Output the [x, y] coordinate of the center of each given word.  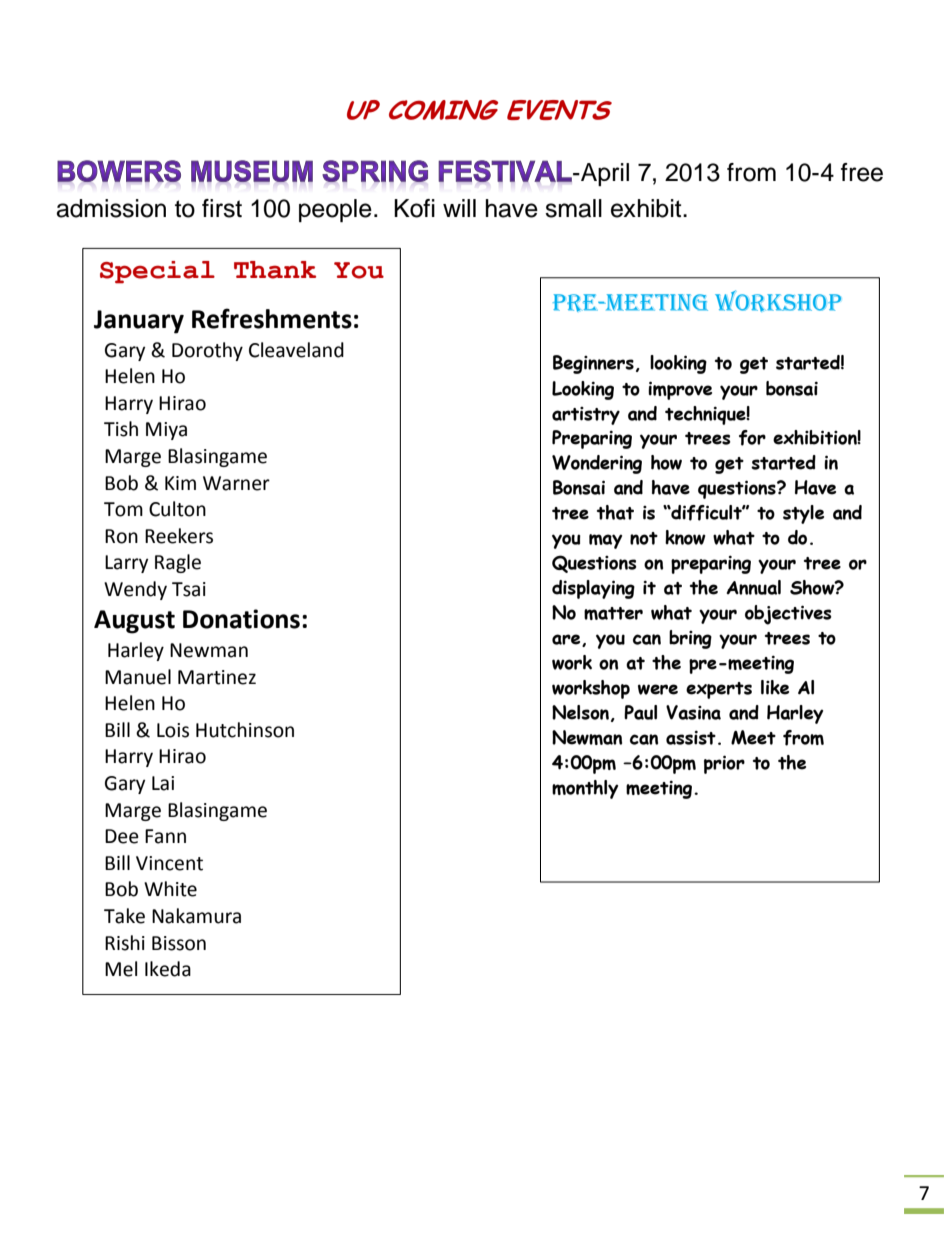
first [222, 208]
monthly [585, 789]
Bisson [179, 943]
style [803, 514]
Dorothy [207, 351]
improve [680, 390]
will [459, 208]
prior [724, 764]
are [567, 640]
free [862, 172]
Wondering [597, 464]
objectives [788, 615]
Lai [163, 783]
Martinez [217, 677]
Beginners [593, 364]
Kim [180, 483]
